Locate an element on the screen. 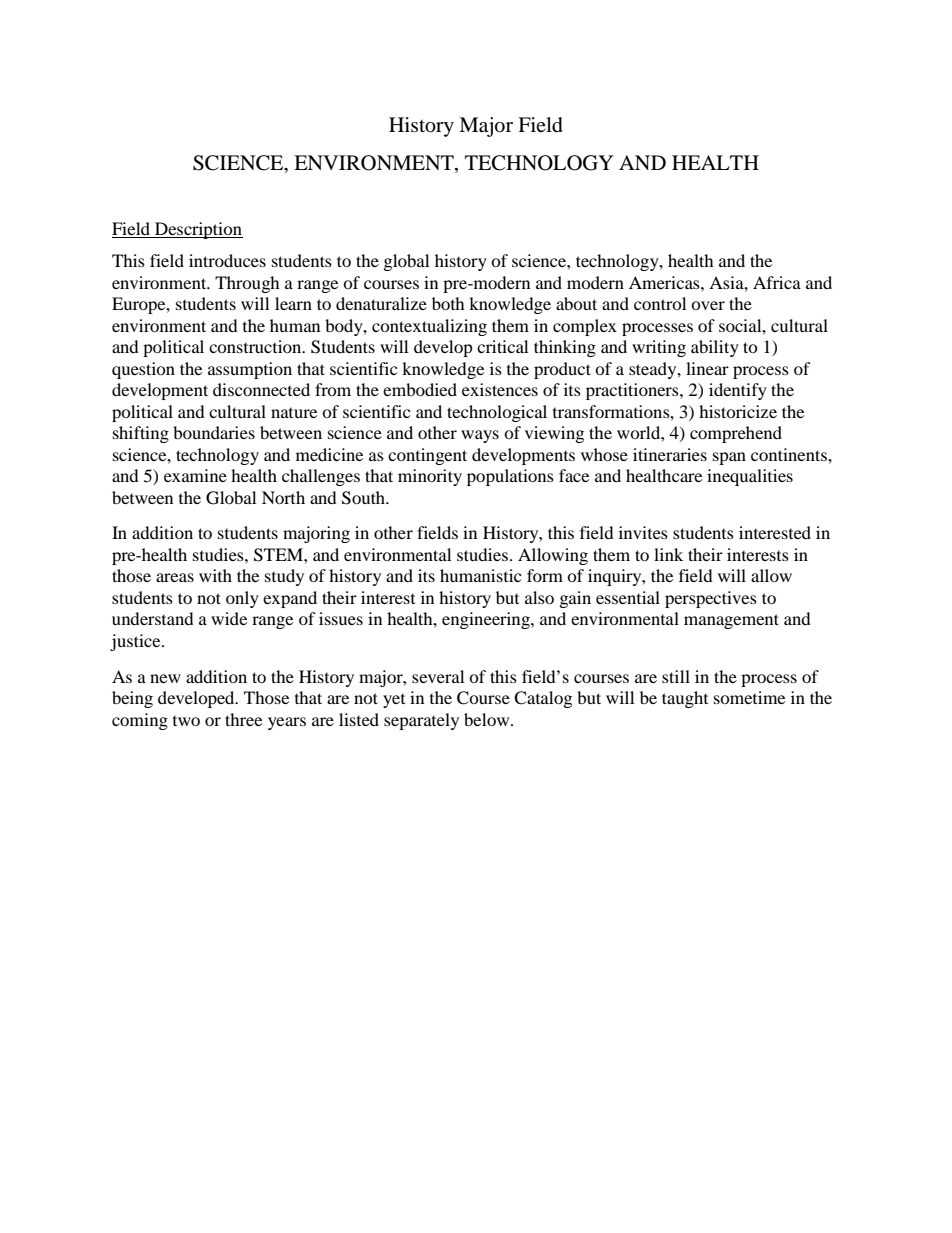  wide is located at coordinates (229, 618).
